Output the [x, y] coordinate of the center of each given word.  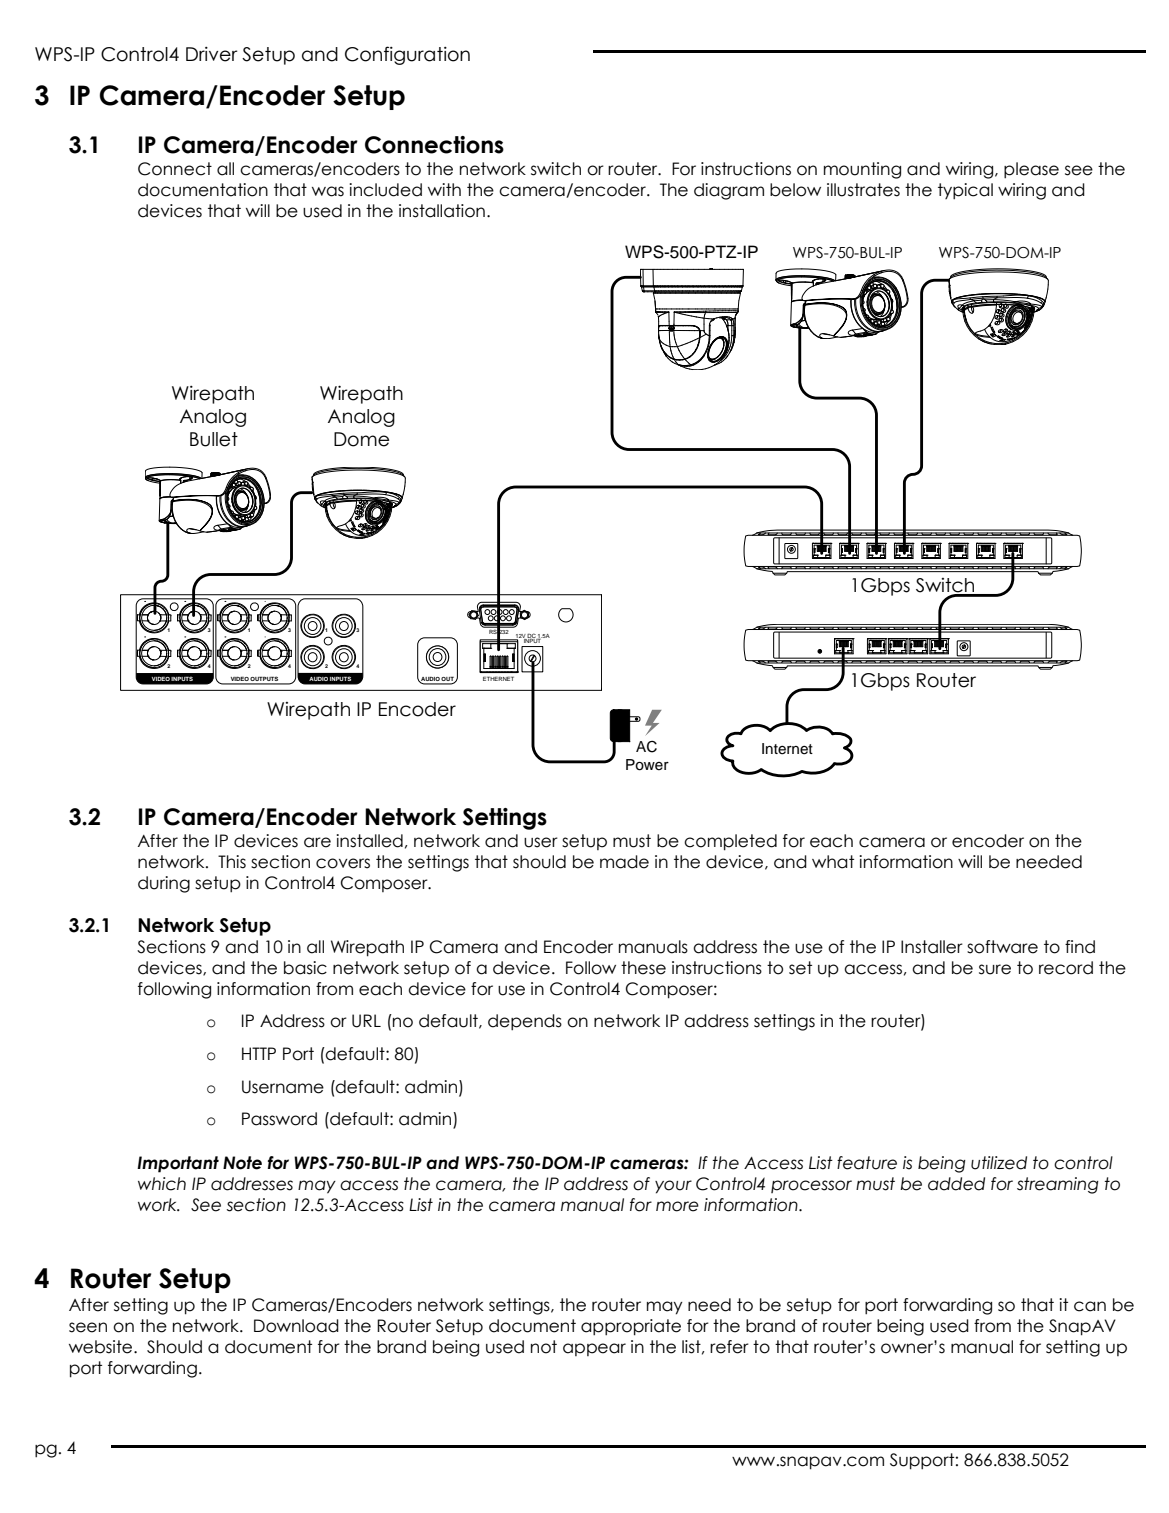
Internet [787, 749]
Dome [361, 439]
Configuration [407, 55]
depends [525, 1022]
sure [995, 969]
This [232, 862]
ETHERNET [498, 679]
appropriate [631, 1327]
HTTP [259, 1053]
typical [965, 191]
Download [296, 1326]
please [1031, 170]
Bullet [214, 439]
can [1090, 1306]
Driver [211, 54]
